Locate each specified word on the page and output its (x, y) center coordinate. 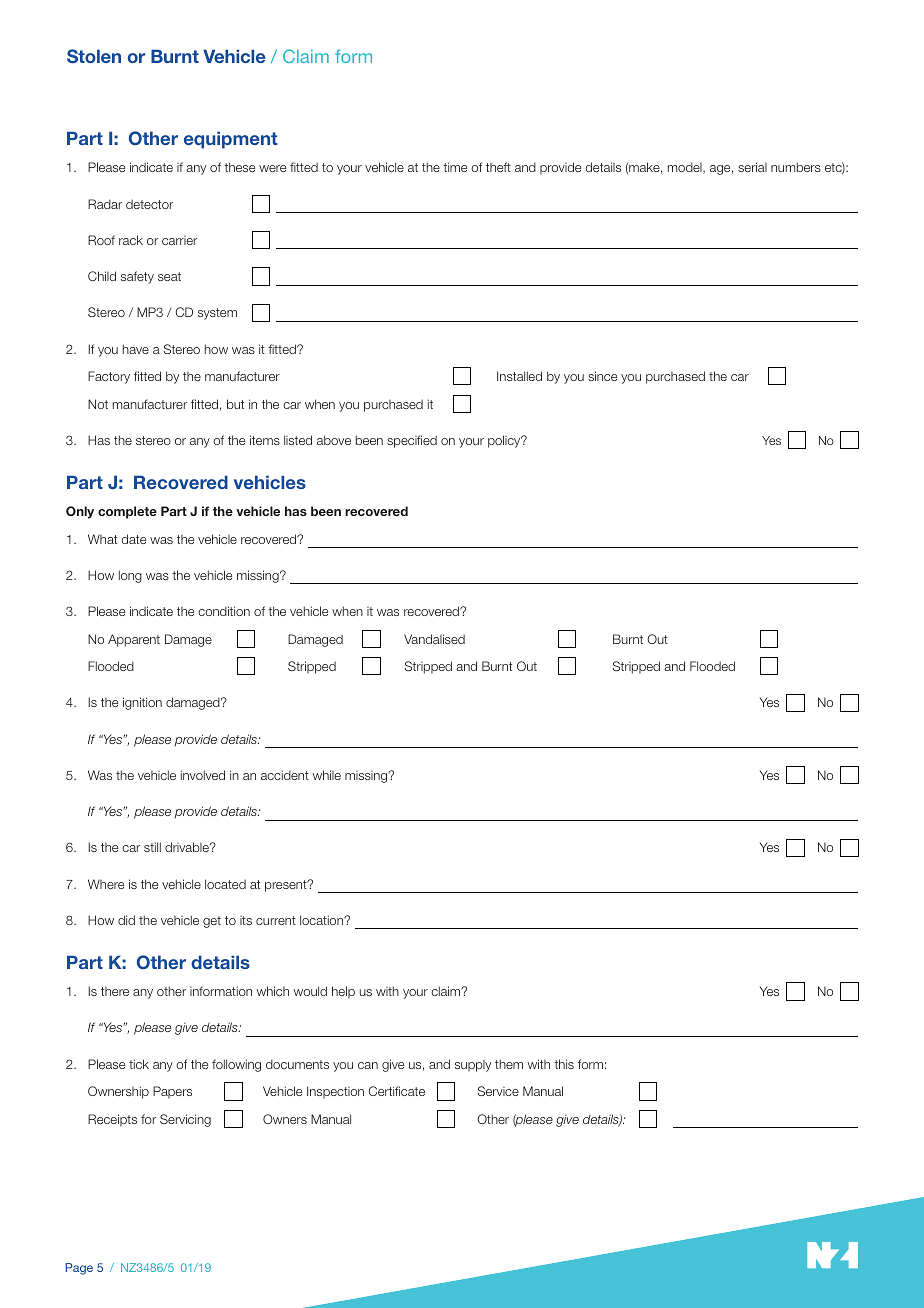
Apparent (134, 640)
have (136, 349)
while (327, 775)
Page (79, 1269)
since (602, 376)
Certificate (397, 1091)
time (455, 167)
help (343, 992)
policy (505, 441)
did (126, 920)
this (564, 1064)
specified (412, 441)
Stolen (94, 56)
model (686, 168)
